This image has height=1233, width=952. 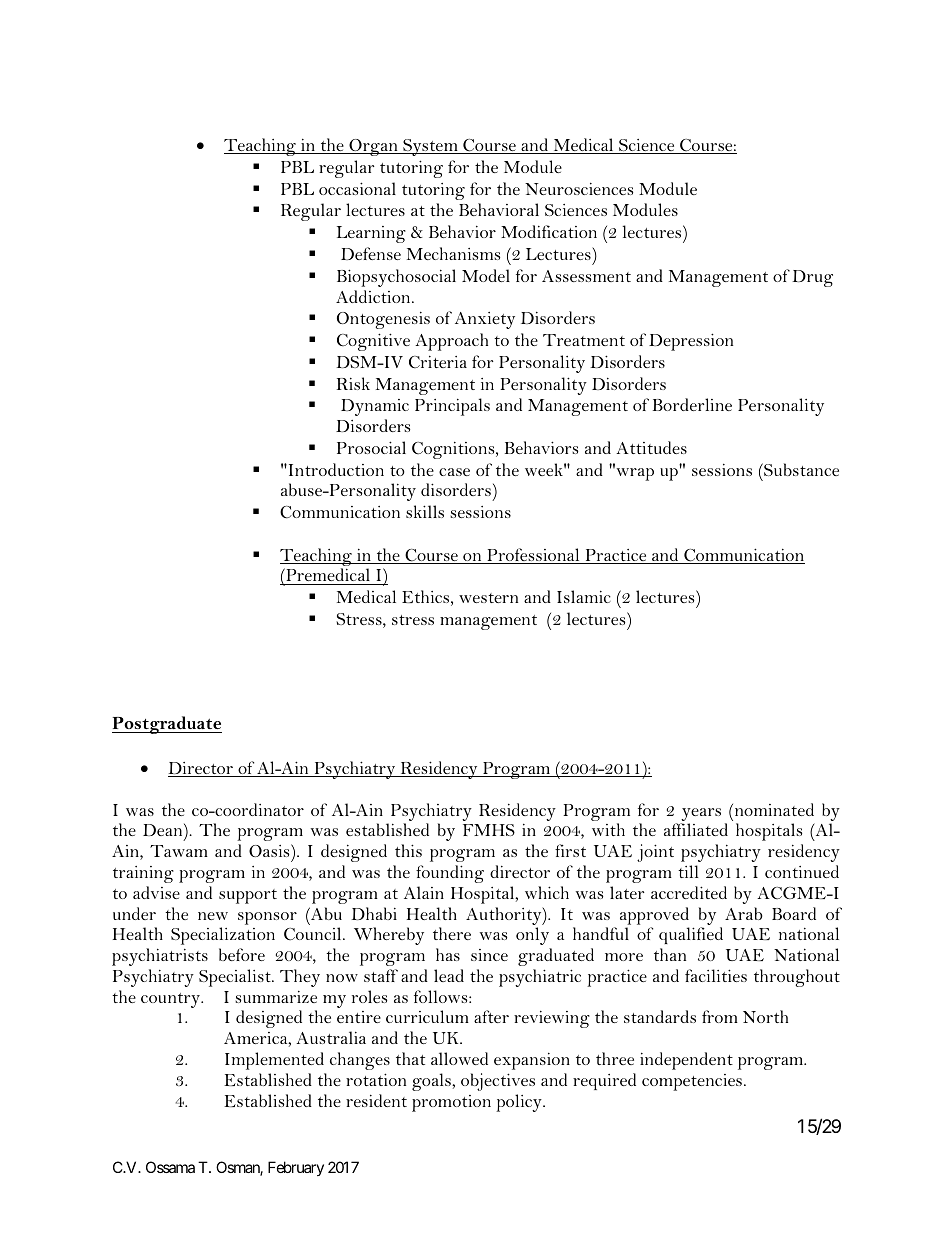 What do you see at coordinates (430, 147) in the image?
I see `System` at bounding box center [430, 147].
